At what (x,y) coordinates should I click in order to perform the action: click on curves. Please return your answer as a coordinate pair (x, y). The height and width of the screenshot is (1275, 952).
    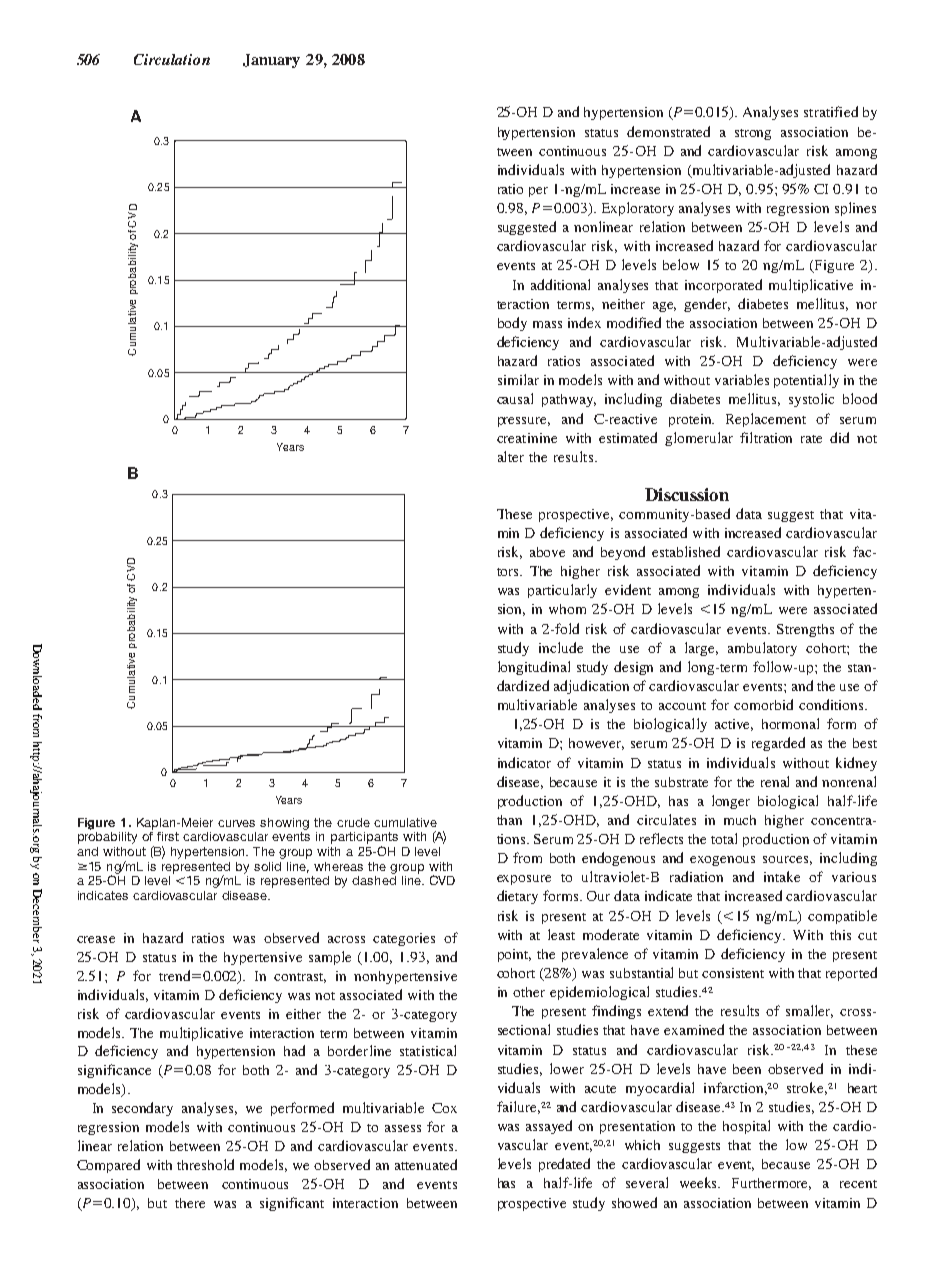
    Looking at the image, I should click on (236, 823).
